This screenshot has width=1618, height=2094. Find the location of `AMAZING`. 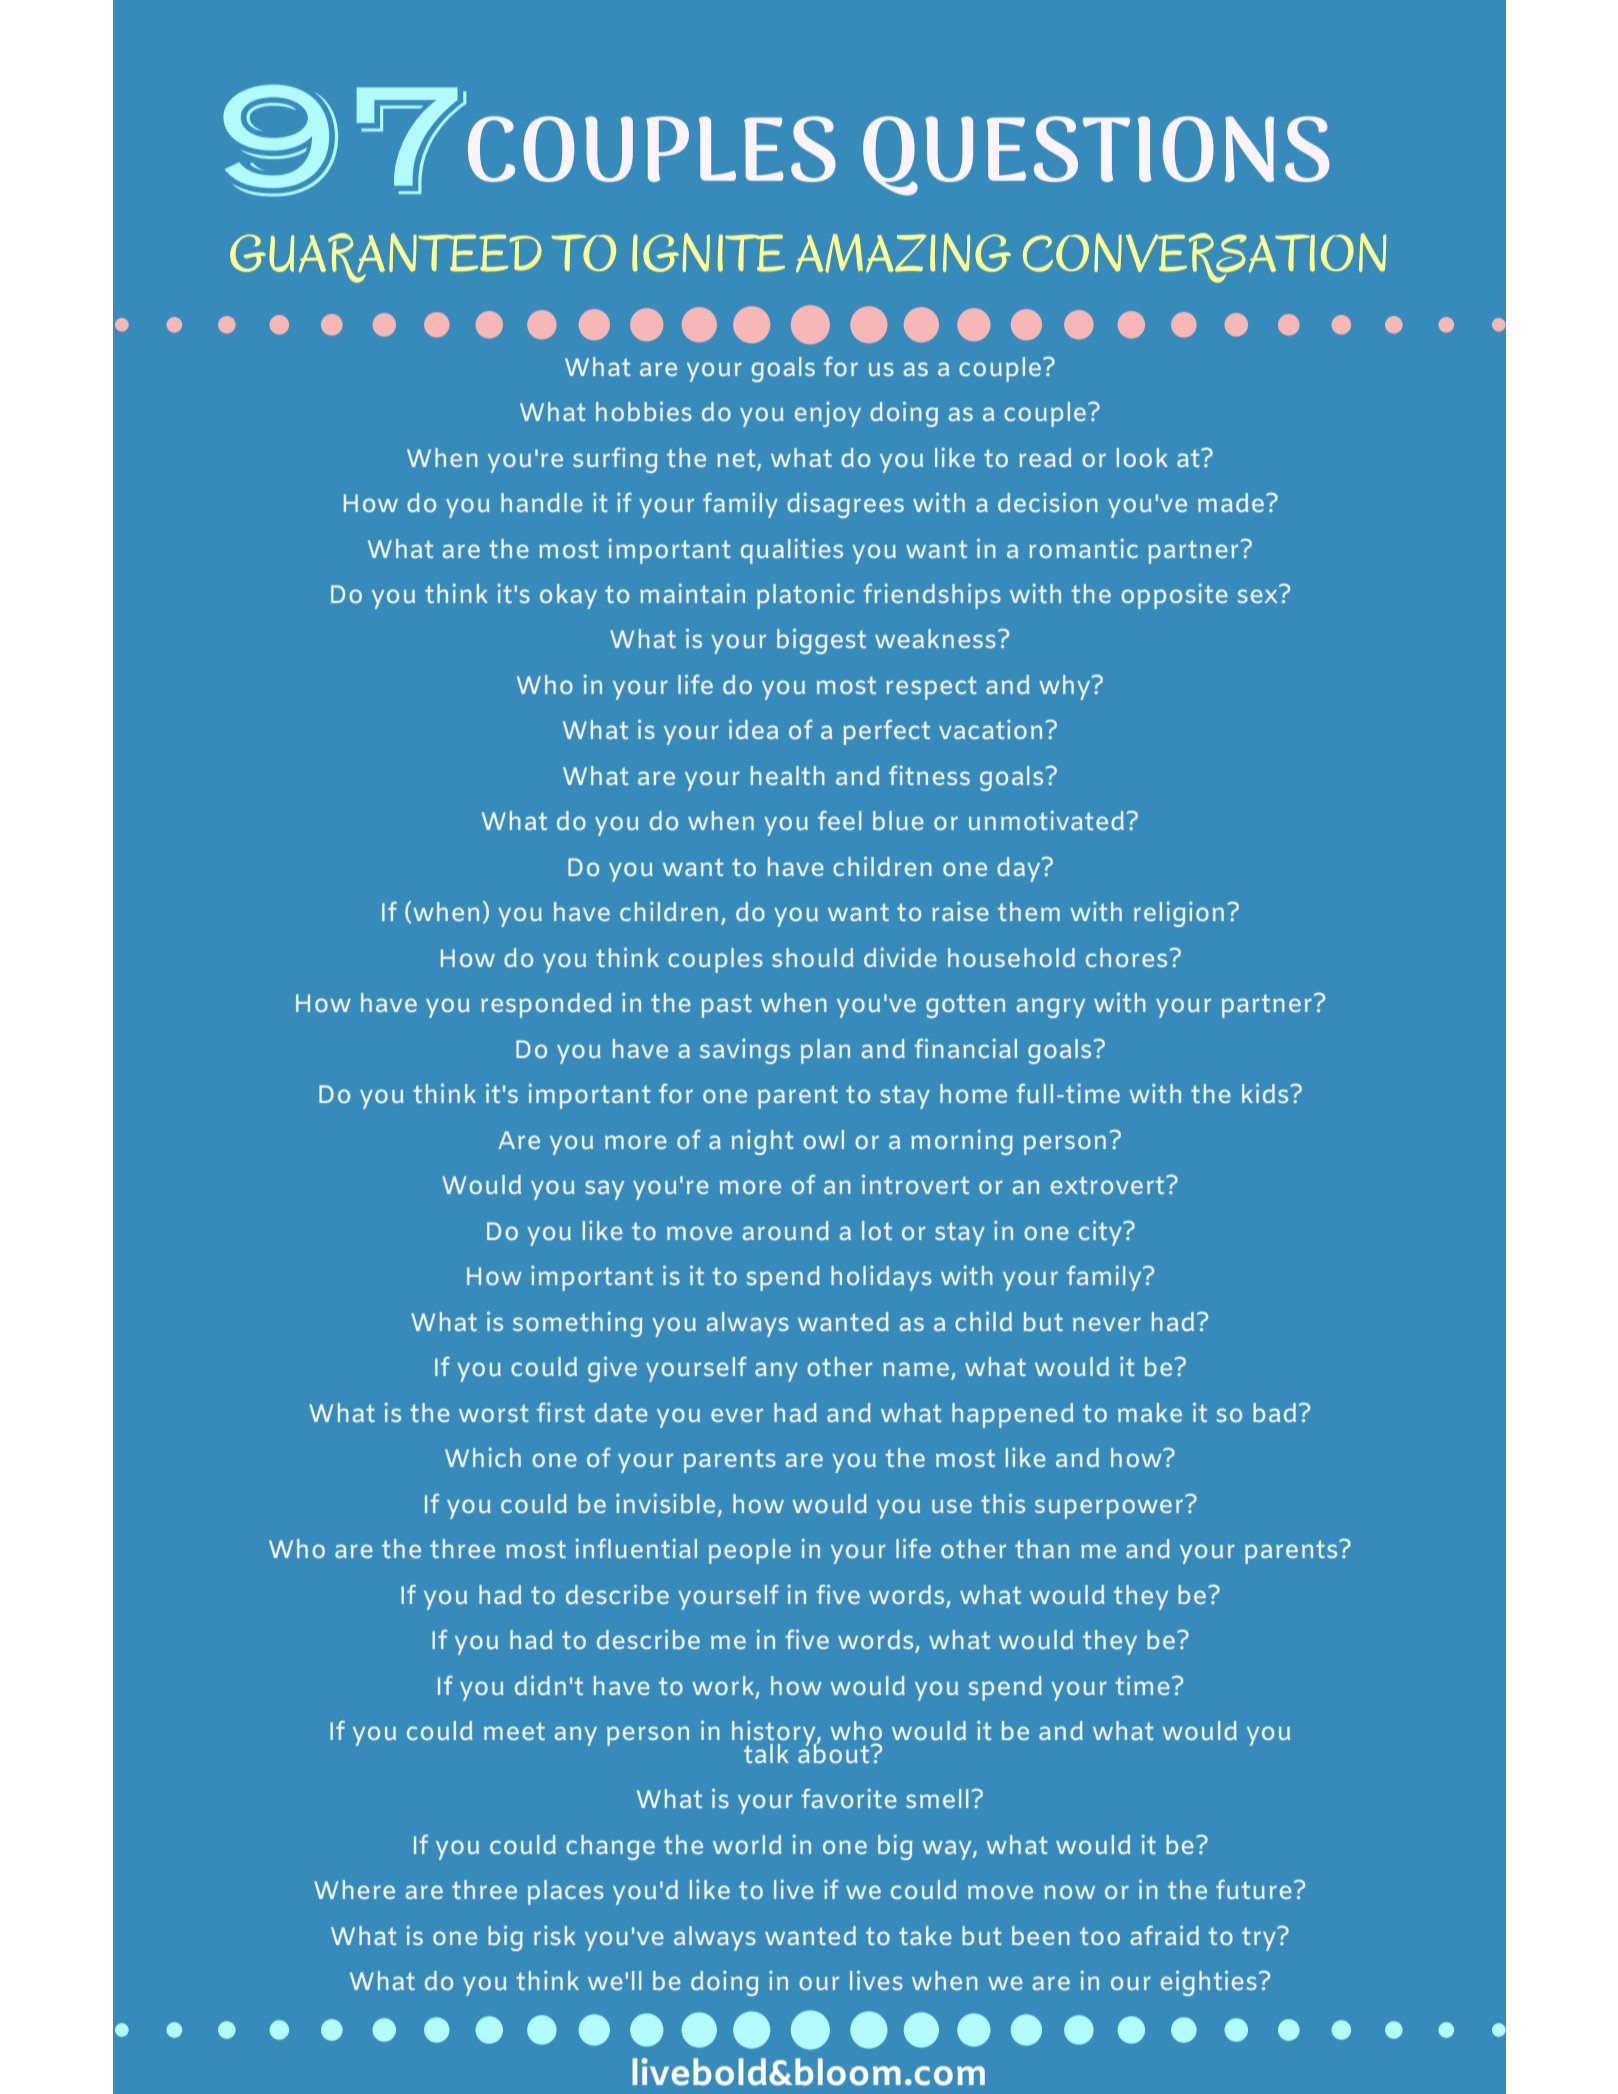

AMAZING is located at coordinates (903, 253).
